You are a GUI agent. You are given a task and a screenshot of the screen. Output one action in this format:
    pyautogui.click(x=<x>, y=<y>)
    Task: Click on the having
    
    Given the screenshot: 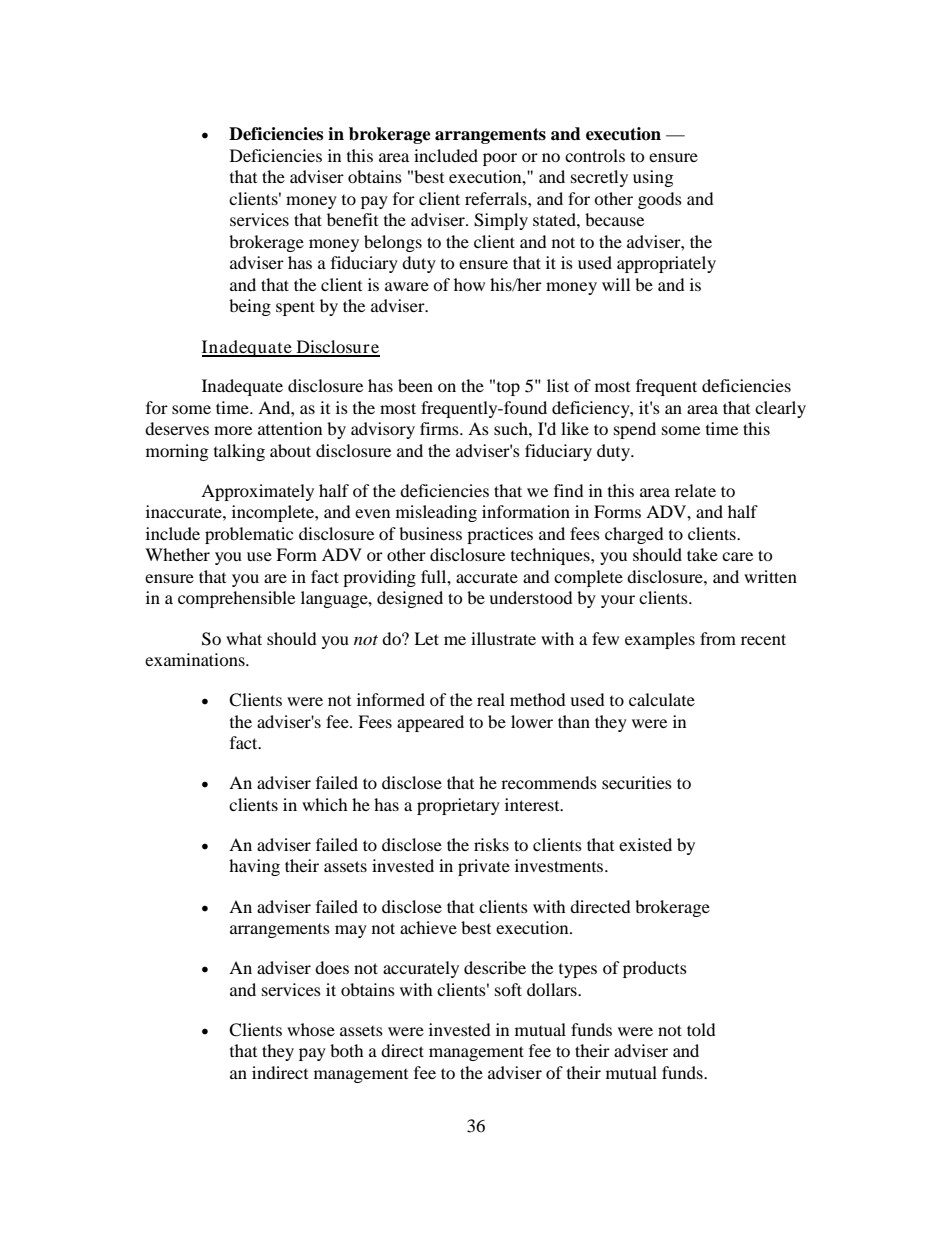 What is the action you would take?
    pyautogui.click(x=254, y=867)
